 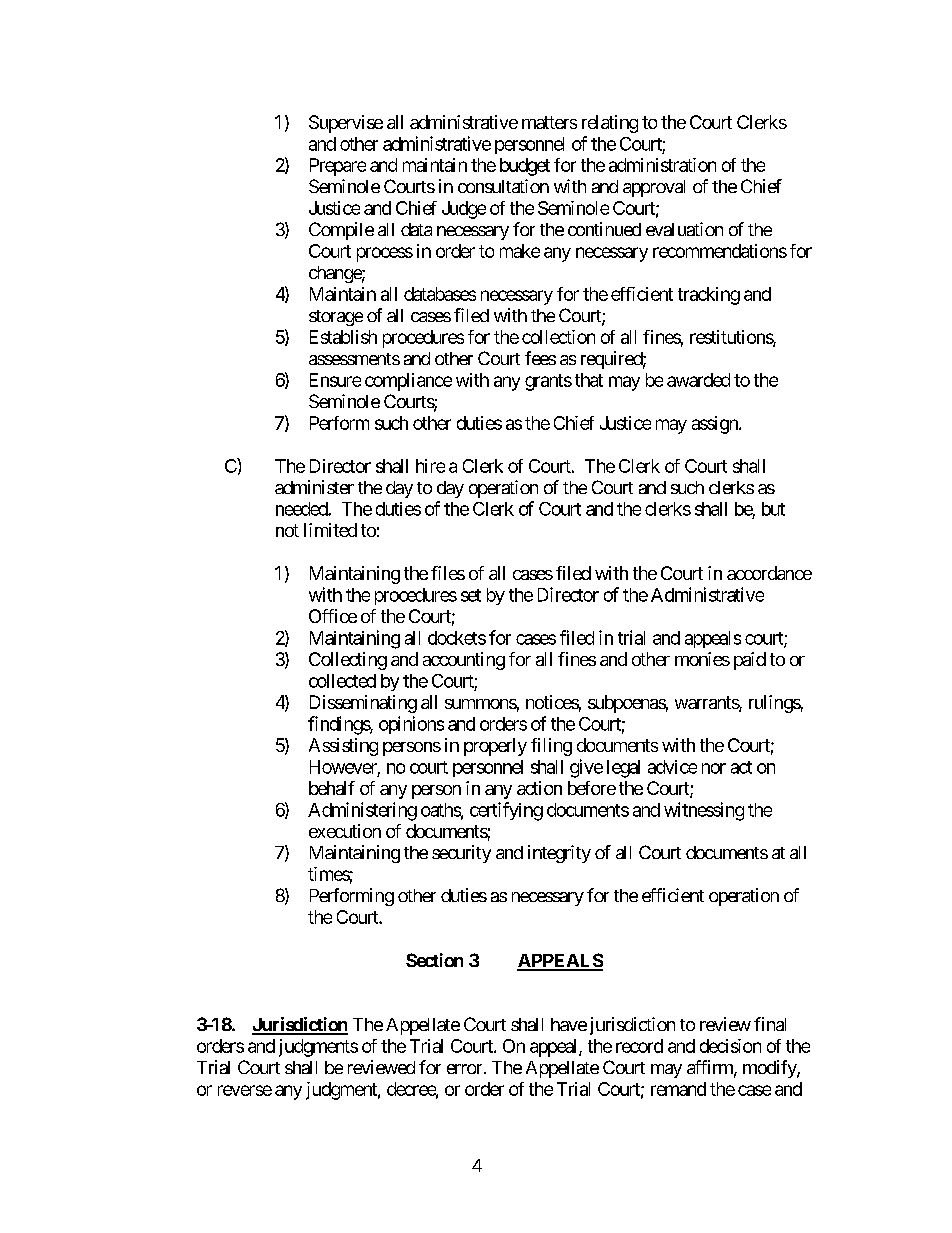 What do you see at coordinates (434, 960) in the document?
I see `Section` at bounding box center [434, 960].
